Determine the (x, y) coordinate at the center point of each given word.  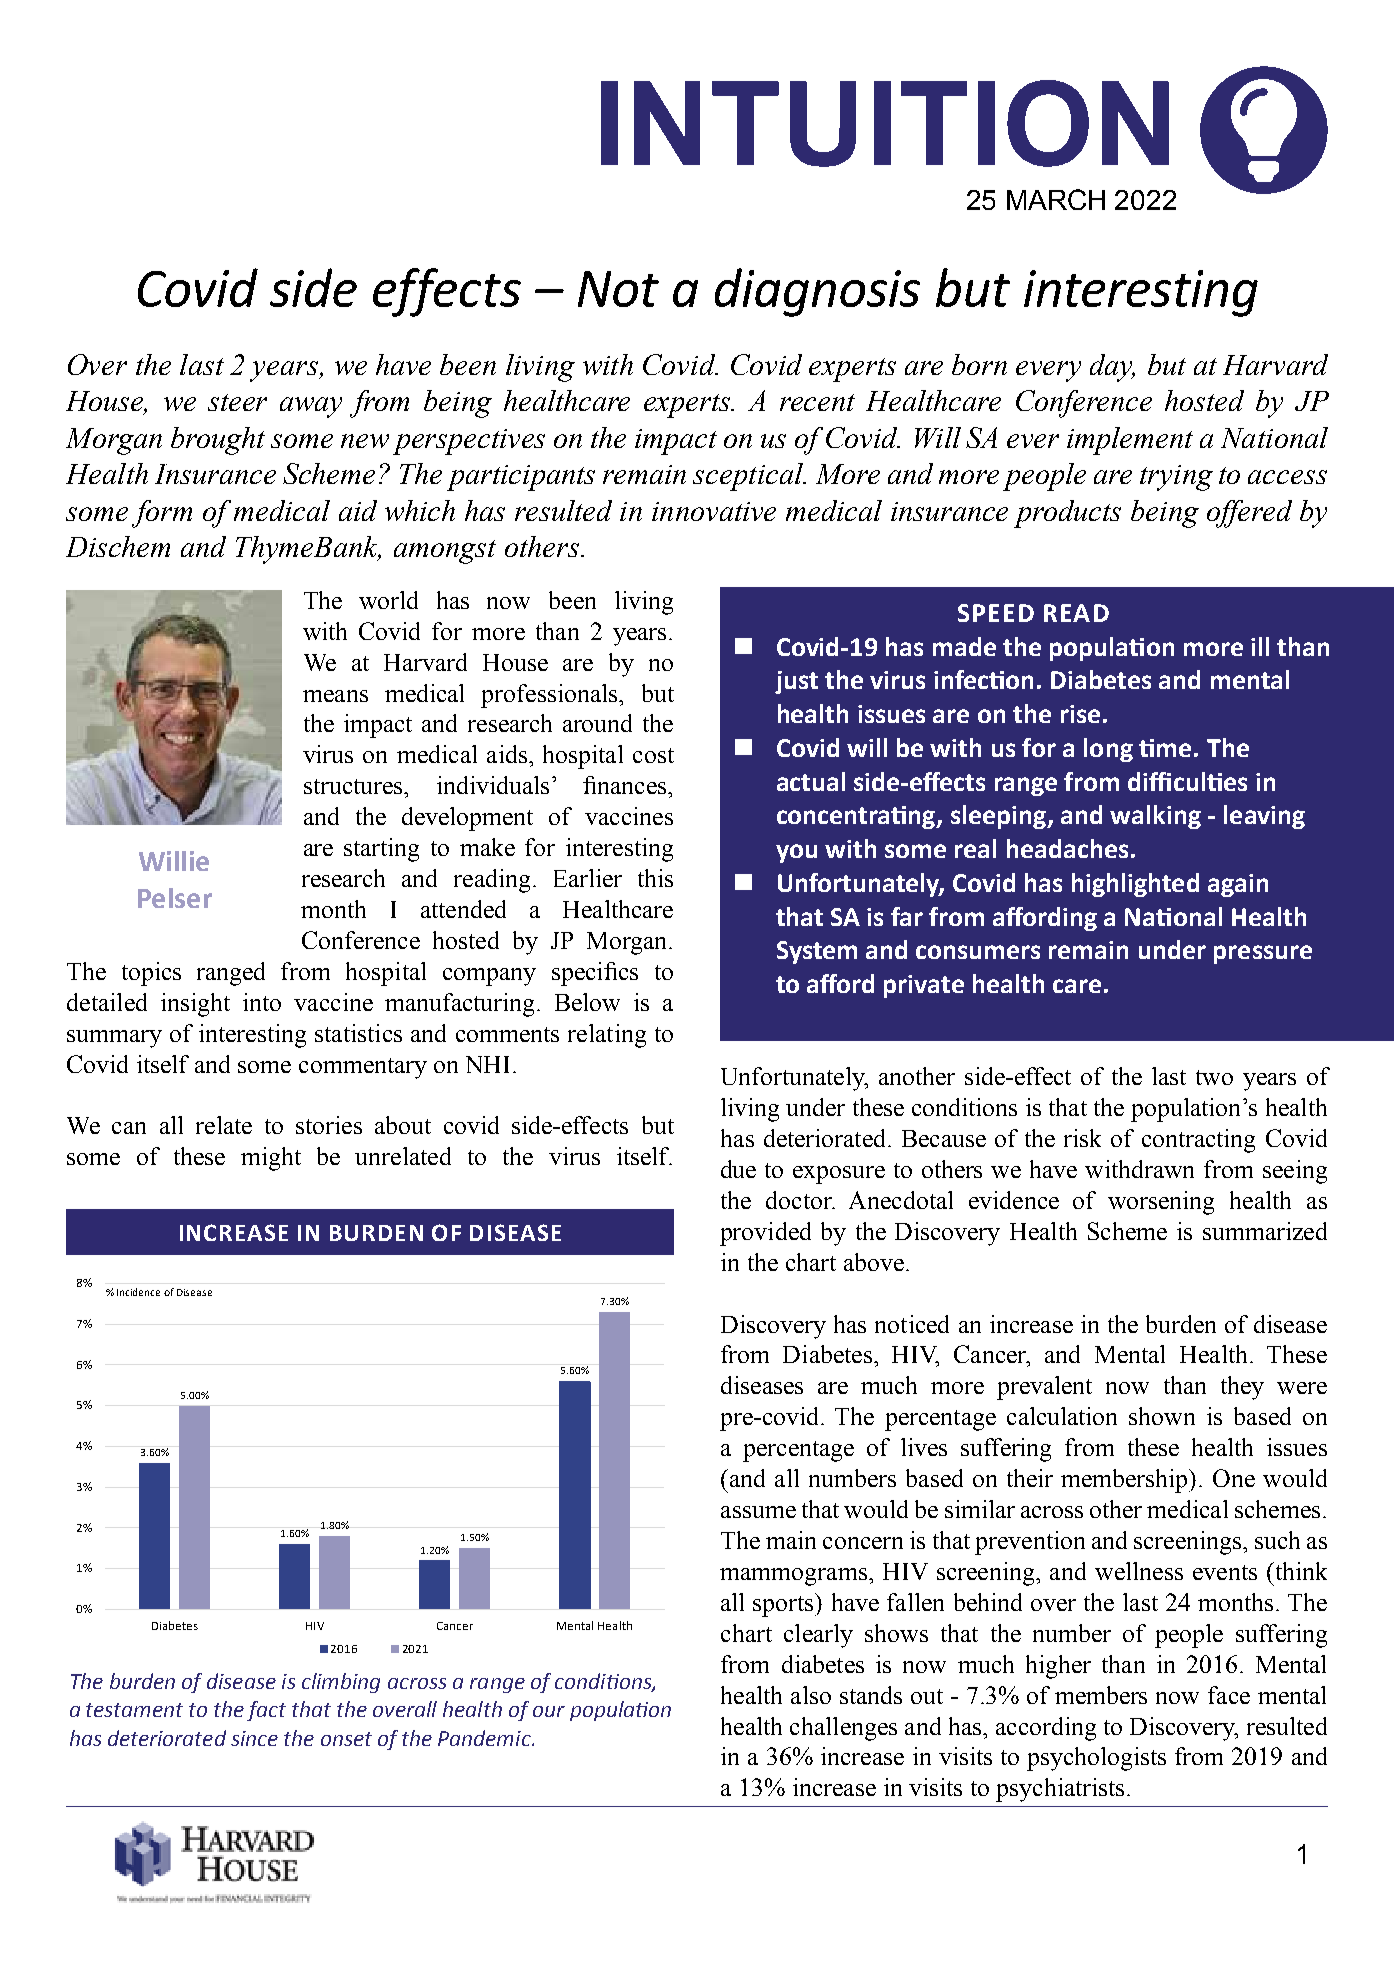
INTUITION (885, 123)
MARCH (1056, 199)
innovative (714, 511)
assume (758, 1512)
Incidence (138, 1292)
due (738, 1169)
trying (1176, 478)
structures (354, 786)
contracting (1198, 1141)
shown (1162, 1416)
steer (237, 402)
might (271, 1159)
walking (1155, 817)
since (254, 1738)
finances (626, 785)
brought (218, 441)
